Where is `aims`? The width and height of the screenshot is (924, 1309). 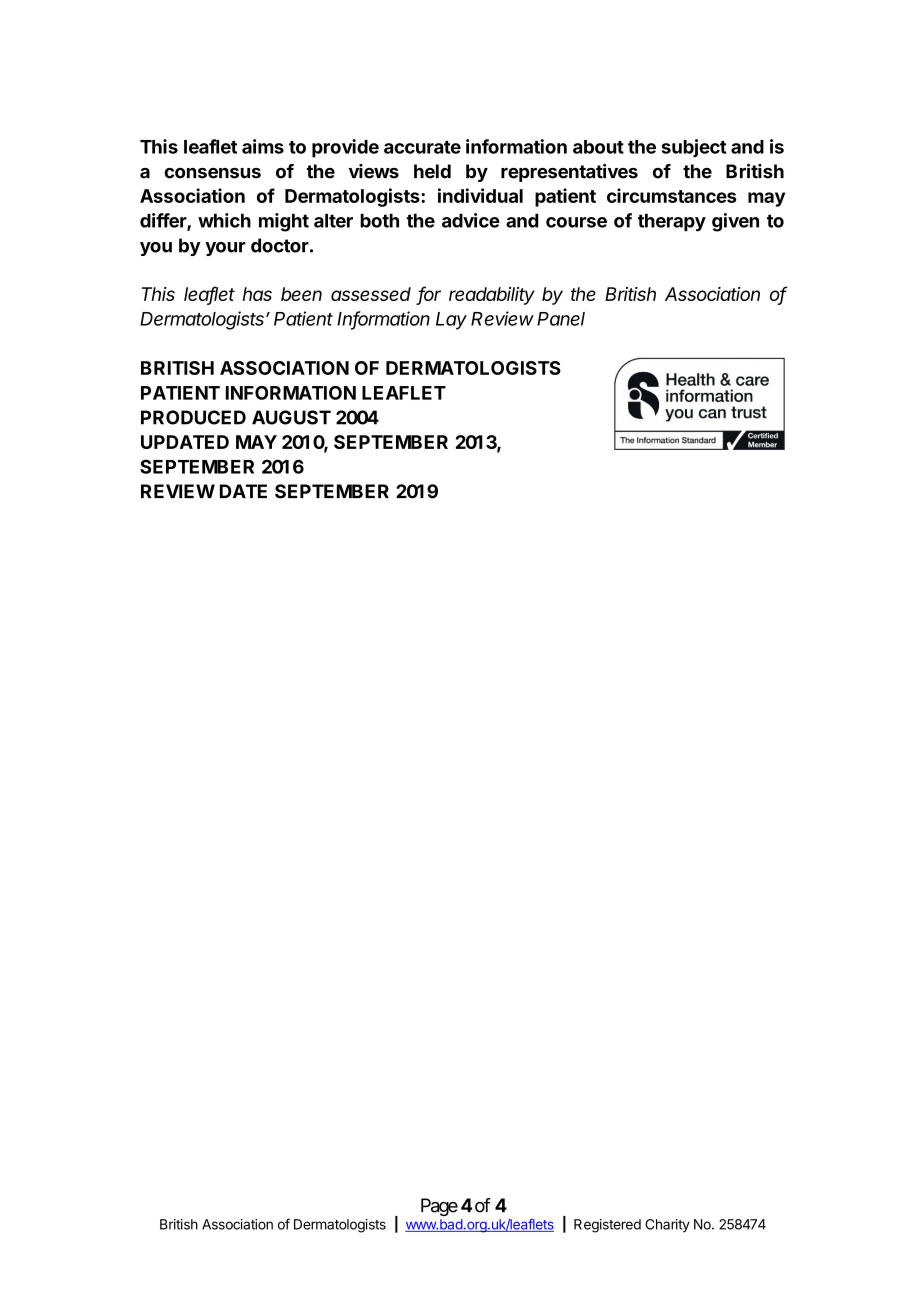
aims is located at coordinates (263, 146).
